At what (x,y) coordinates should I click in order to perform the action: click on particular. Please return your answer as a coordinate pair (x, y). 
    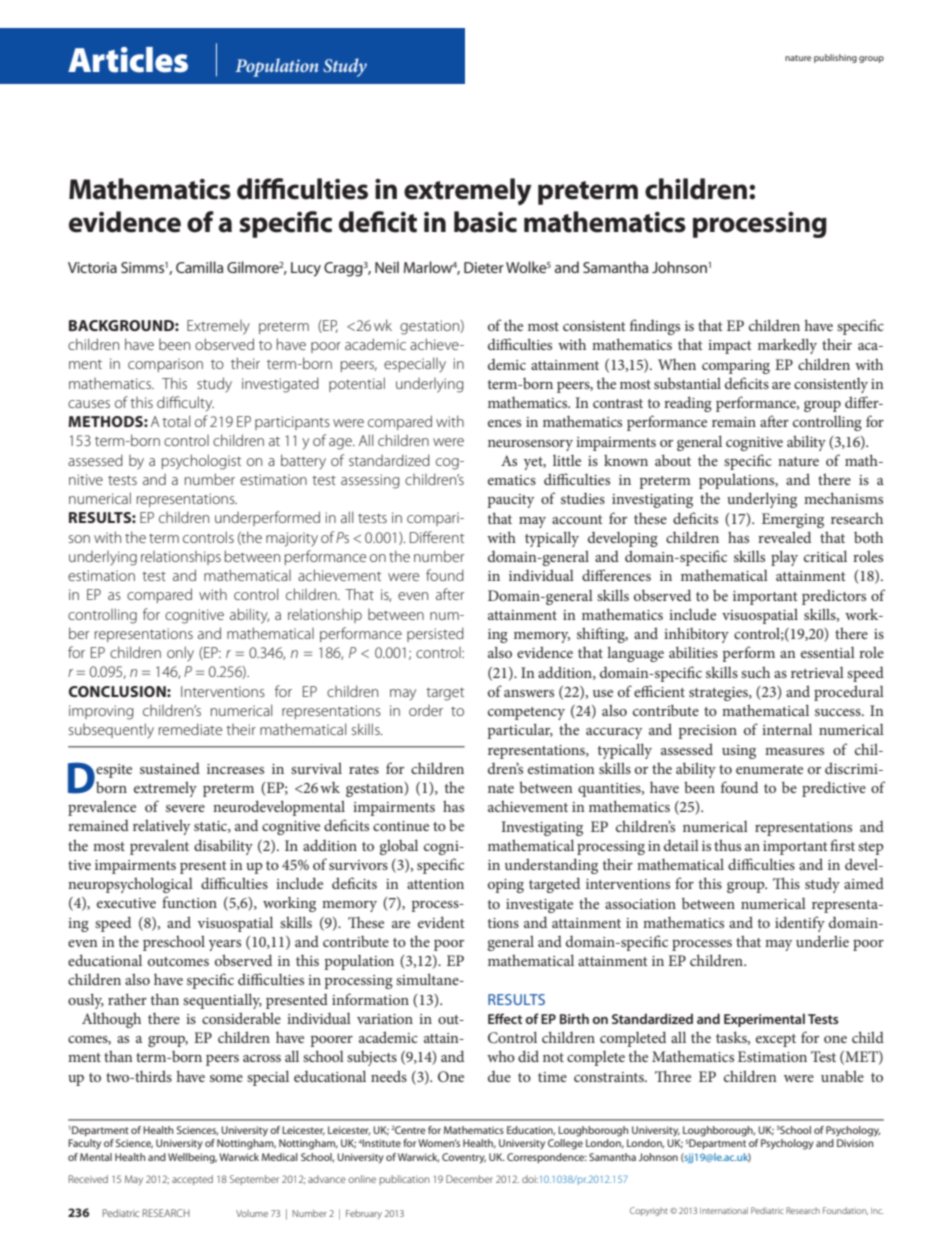
    Looking at the image, I should click on (520, 731).
